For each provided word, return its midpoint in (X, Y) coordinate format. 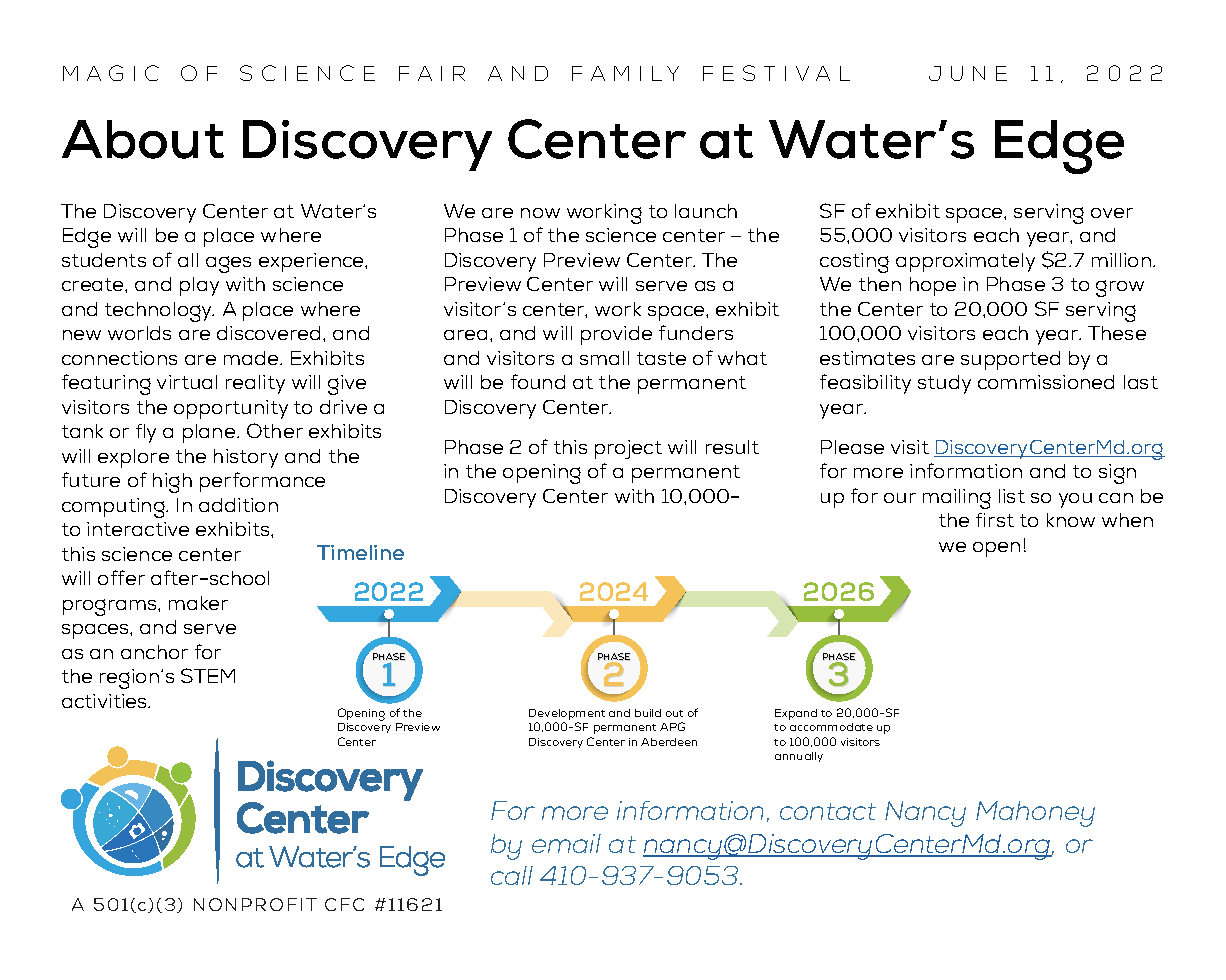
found (538, 381)
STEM (208, 675)
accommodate (831, 727)
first (995, 520)
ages (228, 264)
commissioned (1046, 382)
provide (616, 335)
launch (706, 211)
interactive (138, 529)
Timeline (360, 552)
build (648, 713)
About (143, 139)
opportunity (231, 409)
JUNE (968, 73)
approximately (965, 262)
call (512, 875)
